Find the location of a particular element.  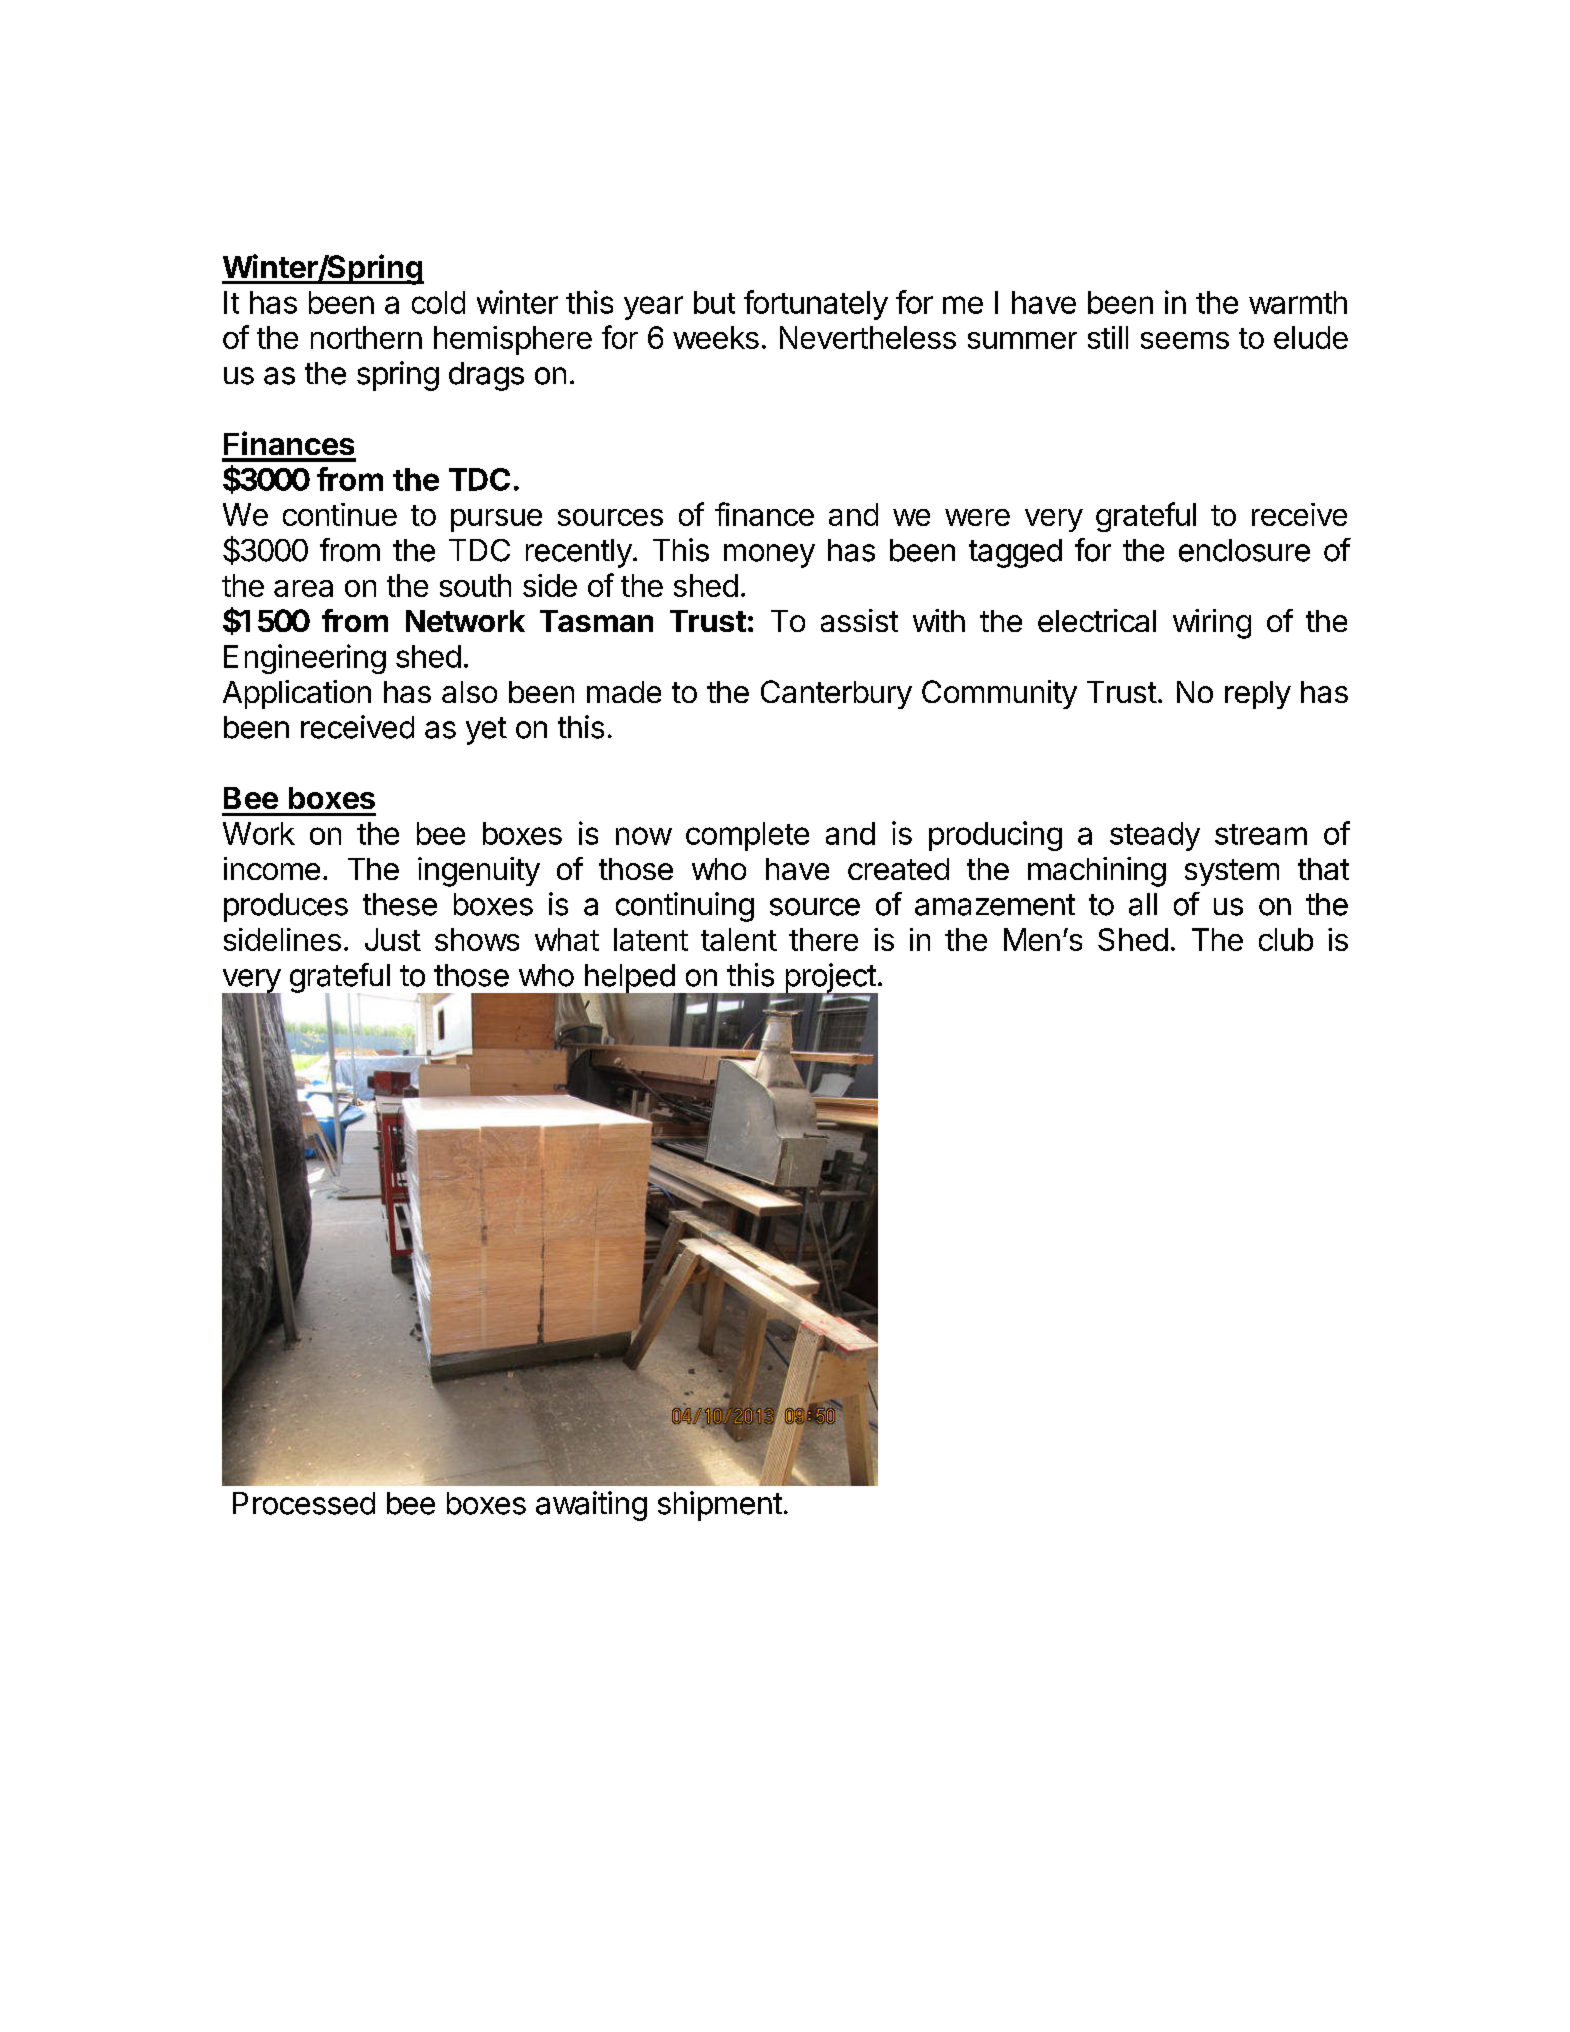

there is located at coordinates (823, 939).
